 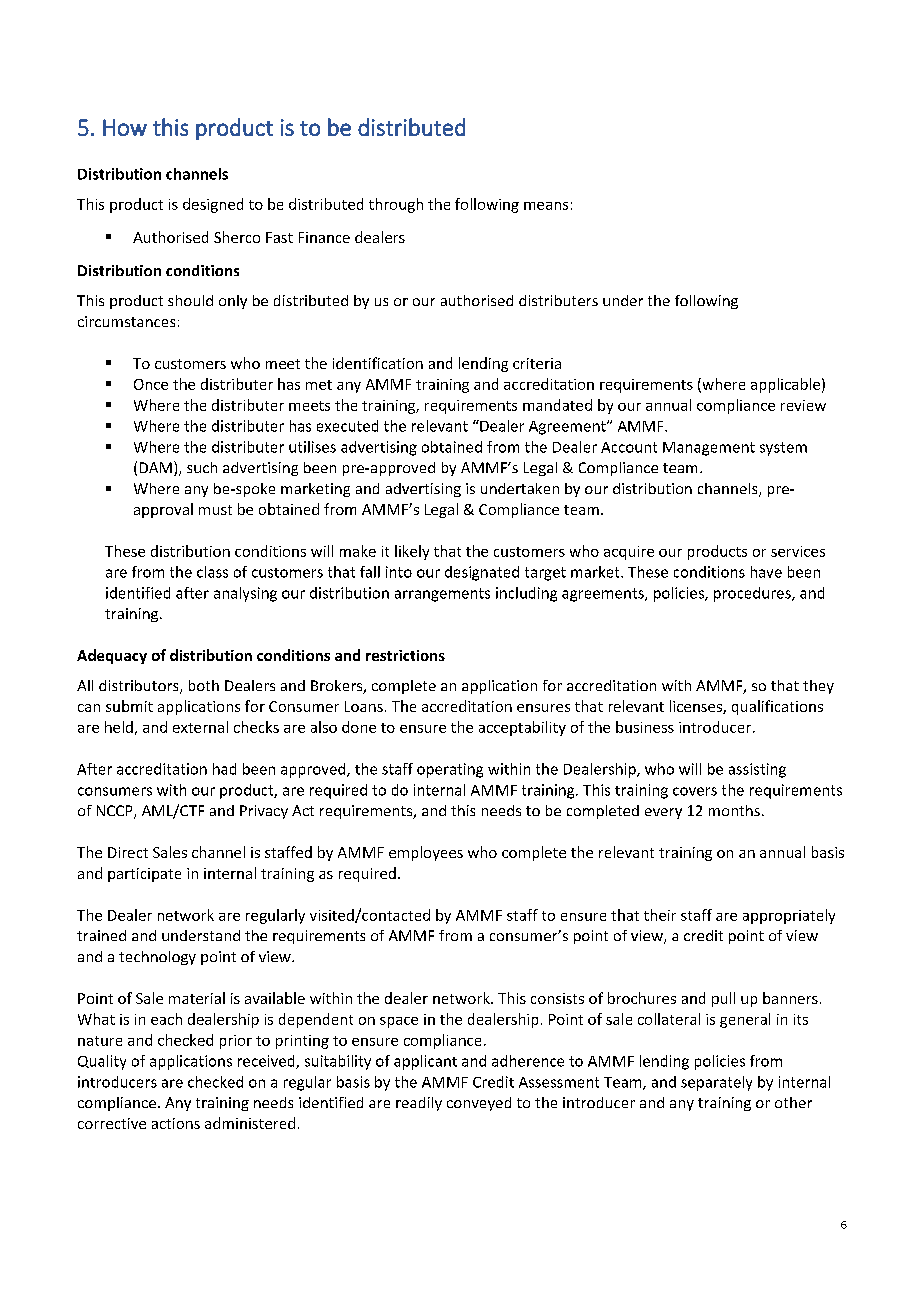 What do you see at coordinates (757, 770) in the screenshot?
I see `assisting` at bounding box center [757, 770].
